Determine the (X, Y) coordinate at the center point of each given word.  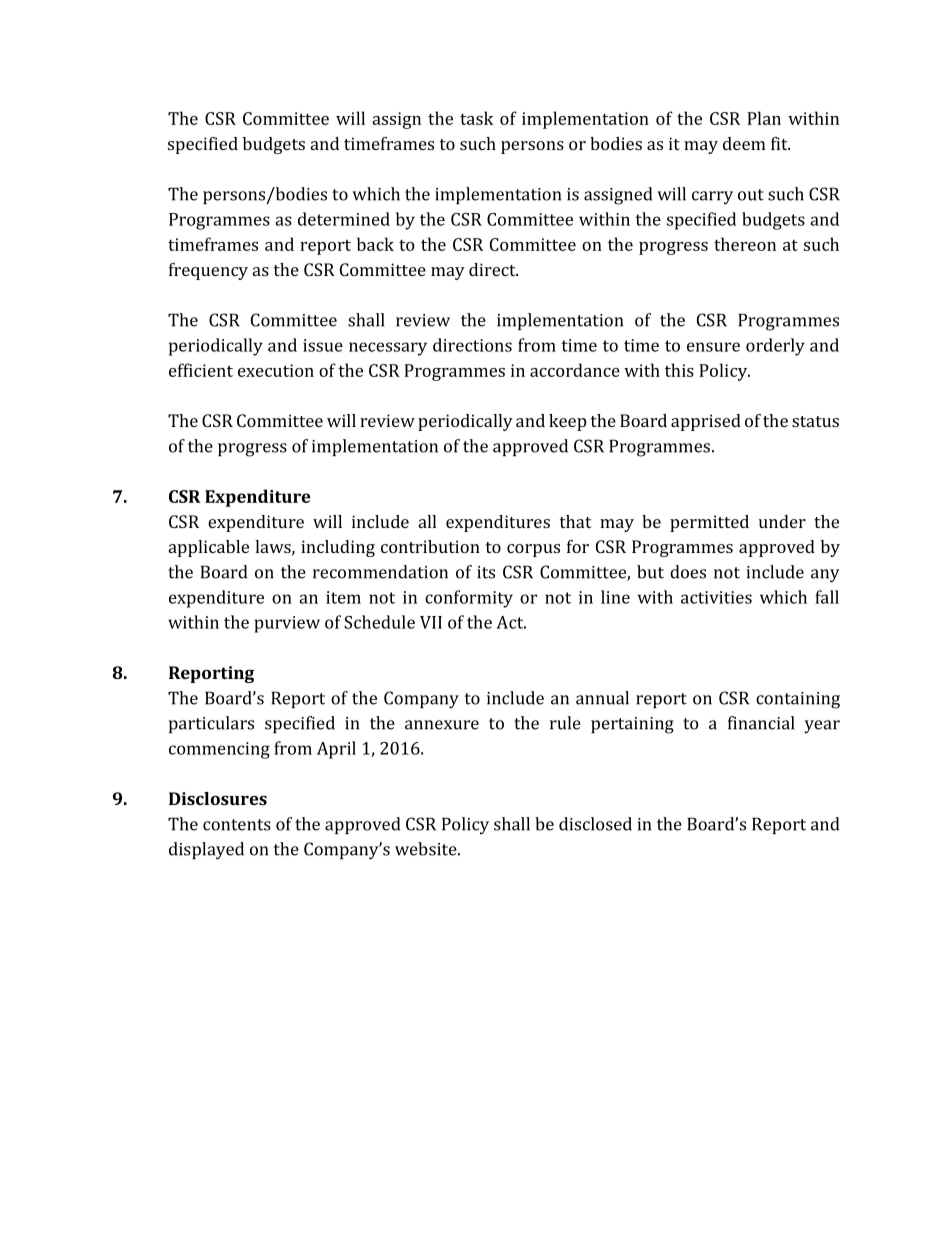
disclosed (595, 824)
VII (431, 622)
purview (287, 624)
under (782, 521)
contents (237, 825)
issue (323, 345)
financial (761, 723)
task (477, 118)
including (338, 548)
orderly (775, 347)
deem (744, 143)
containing (798, 700)
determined (344, 219)
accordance (575, 370)
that (575, 521)
